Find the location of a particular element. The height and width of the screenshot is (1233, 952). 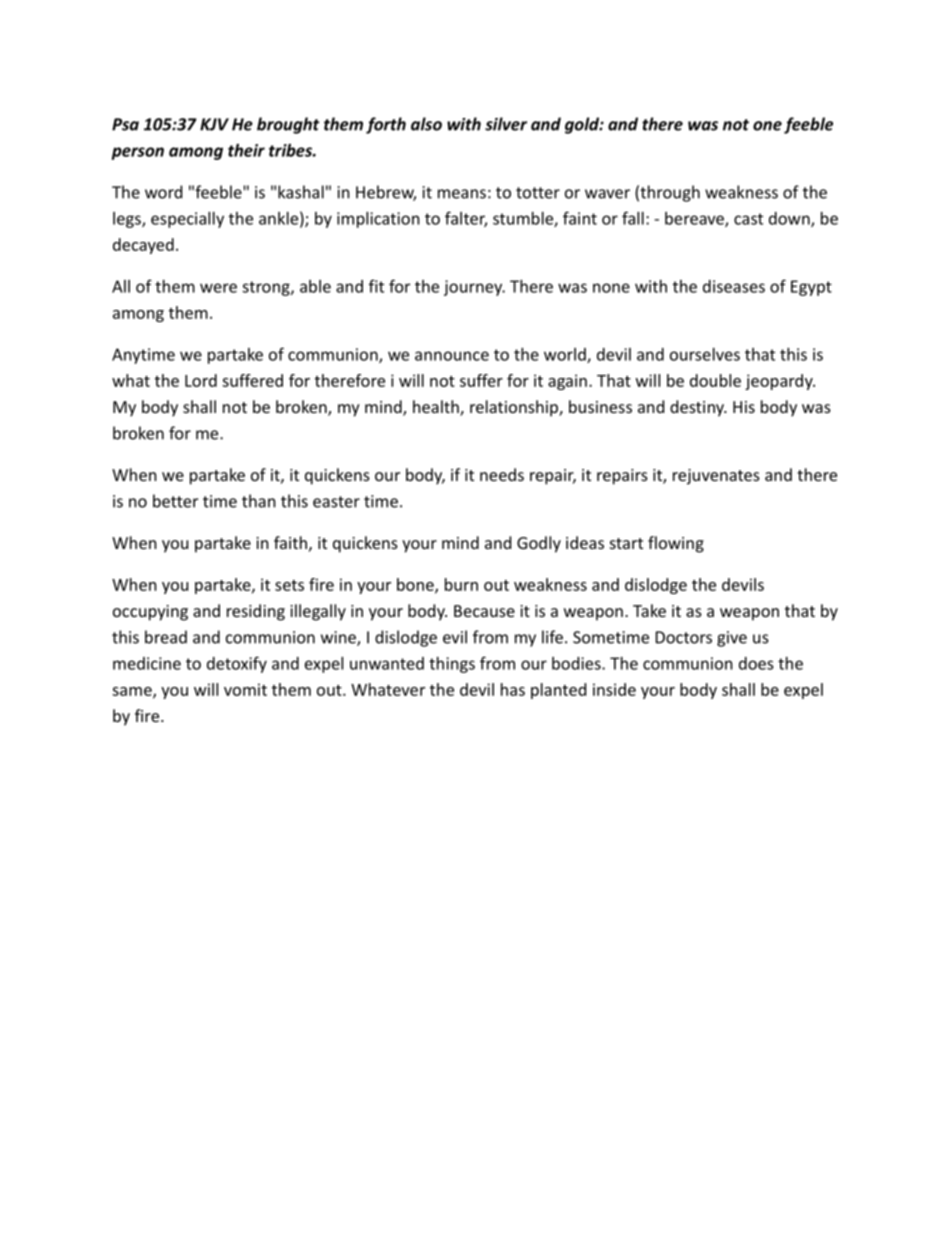

detoxify is located at coordinates (237, 664).
